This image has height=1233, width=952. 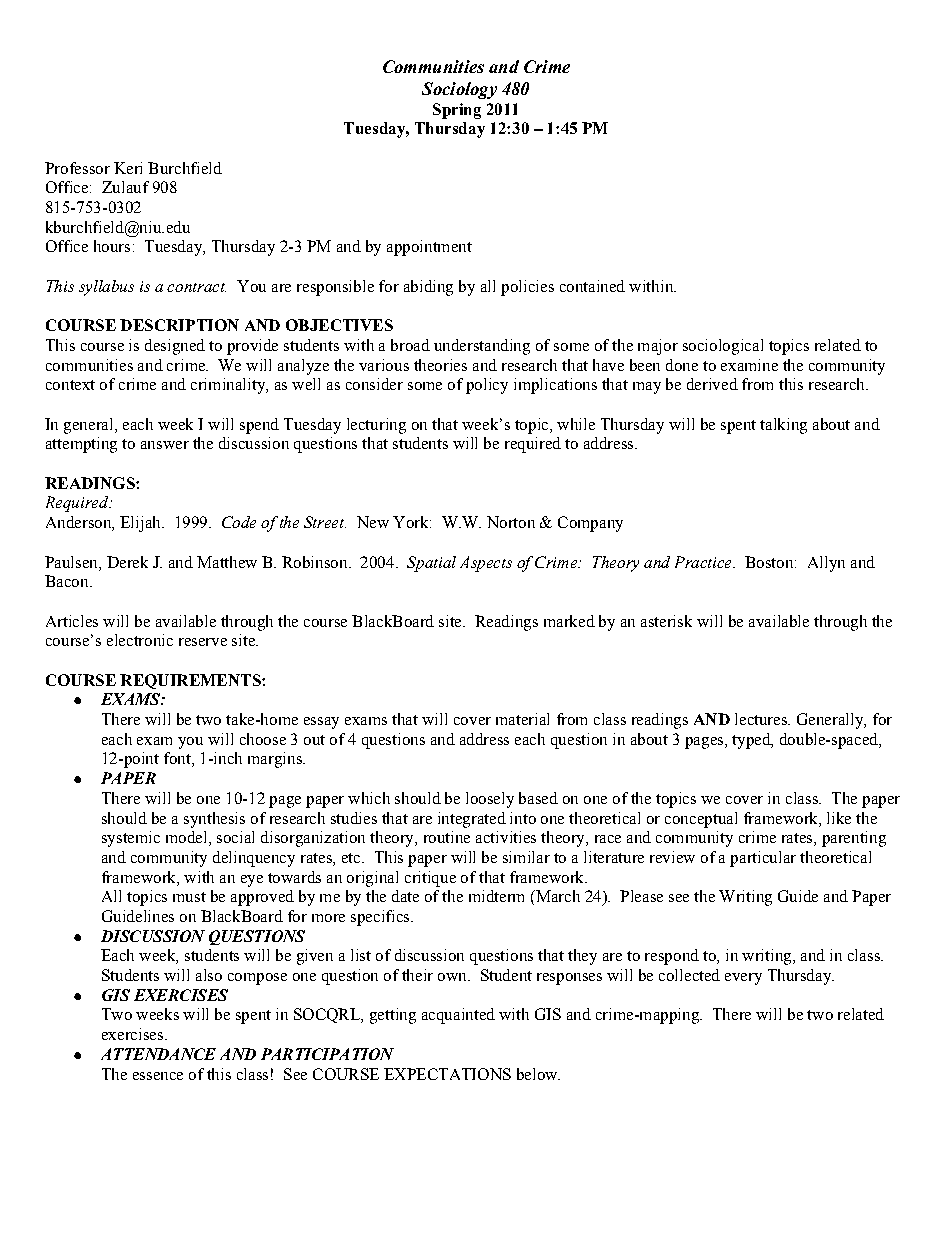 I want to click on understanding, so click(x=482, y=347).
